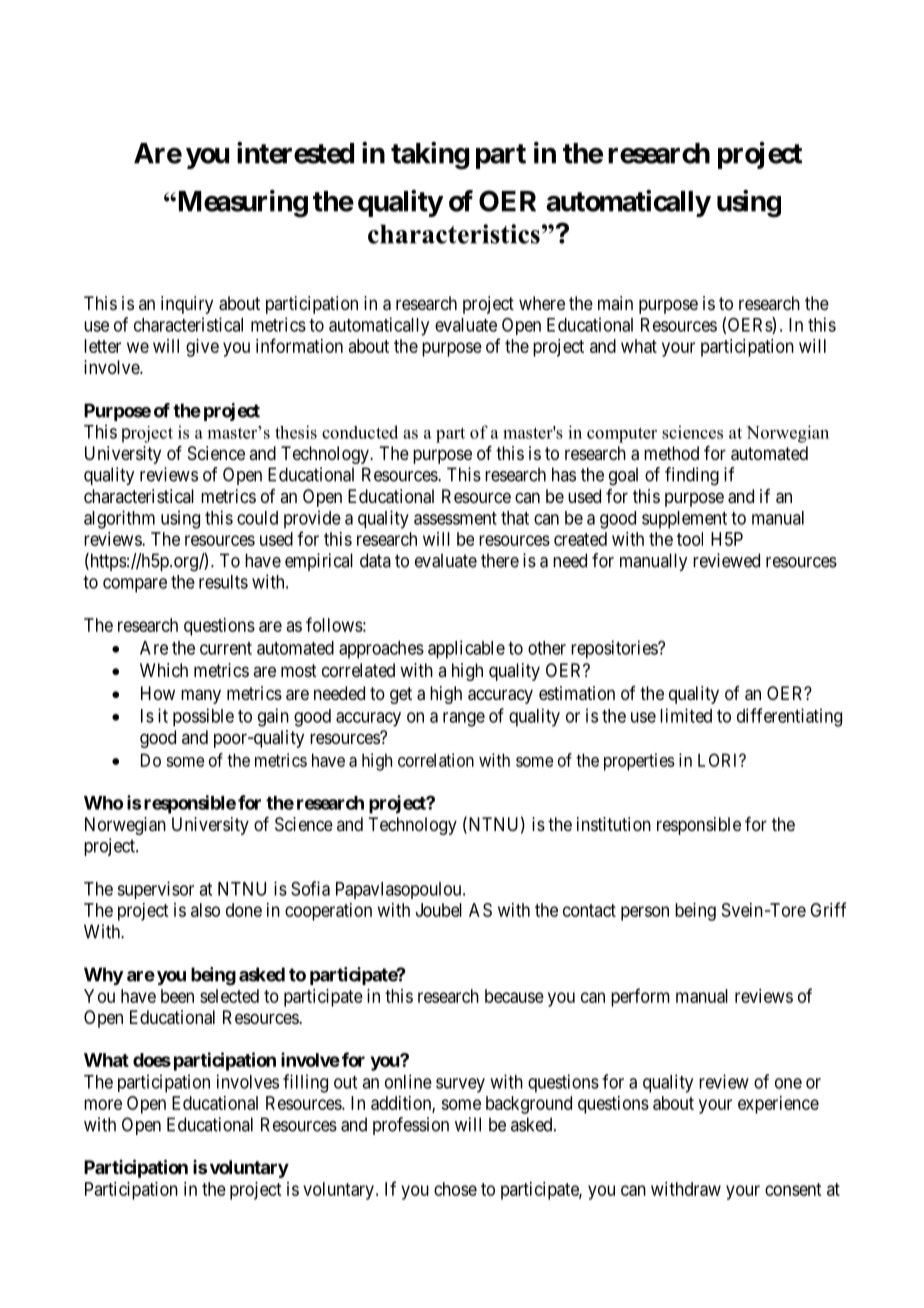 The height and width of the document is (1308, 924). I want to click on also, so click(205, 910).
